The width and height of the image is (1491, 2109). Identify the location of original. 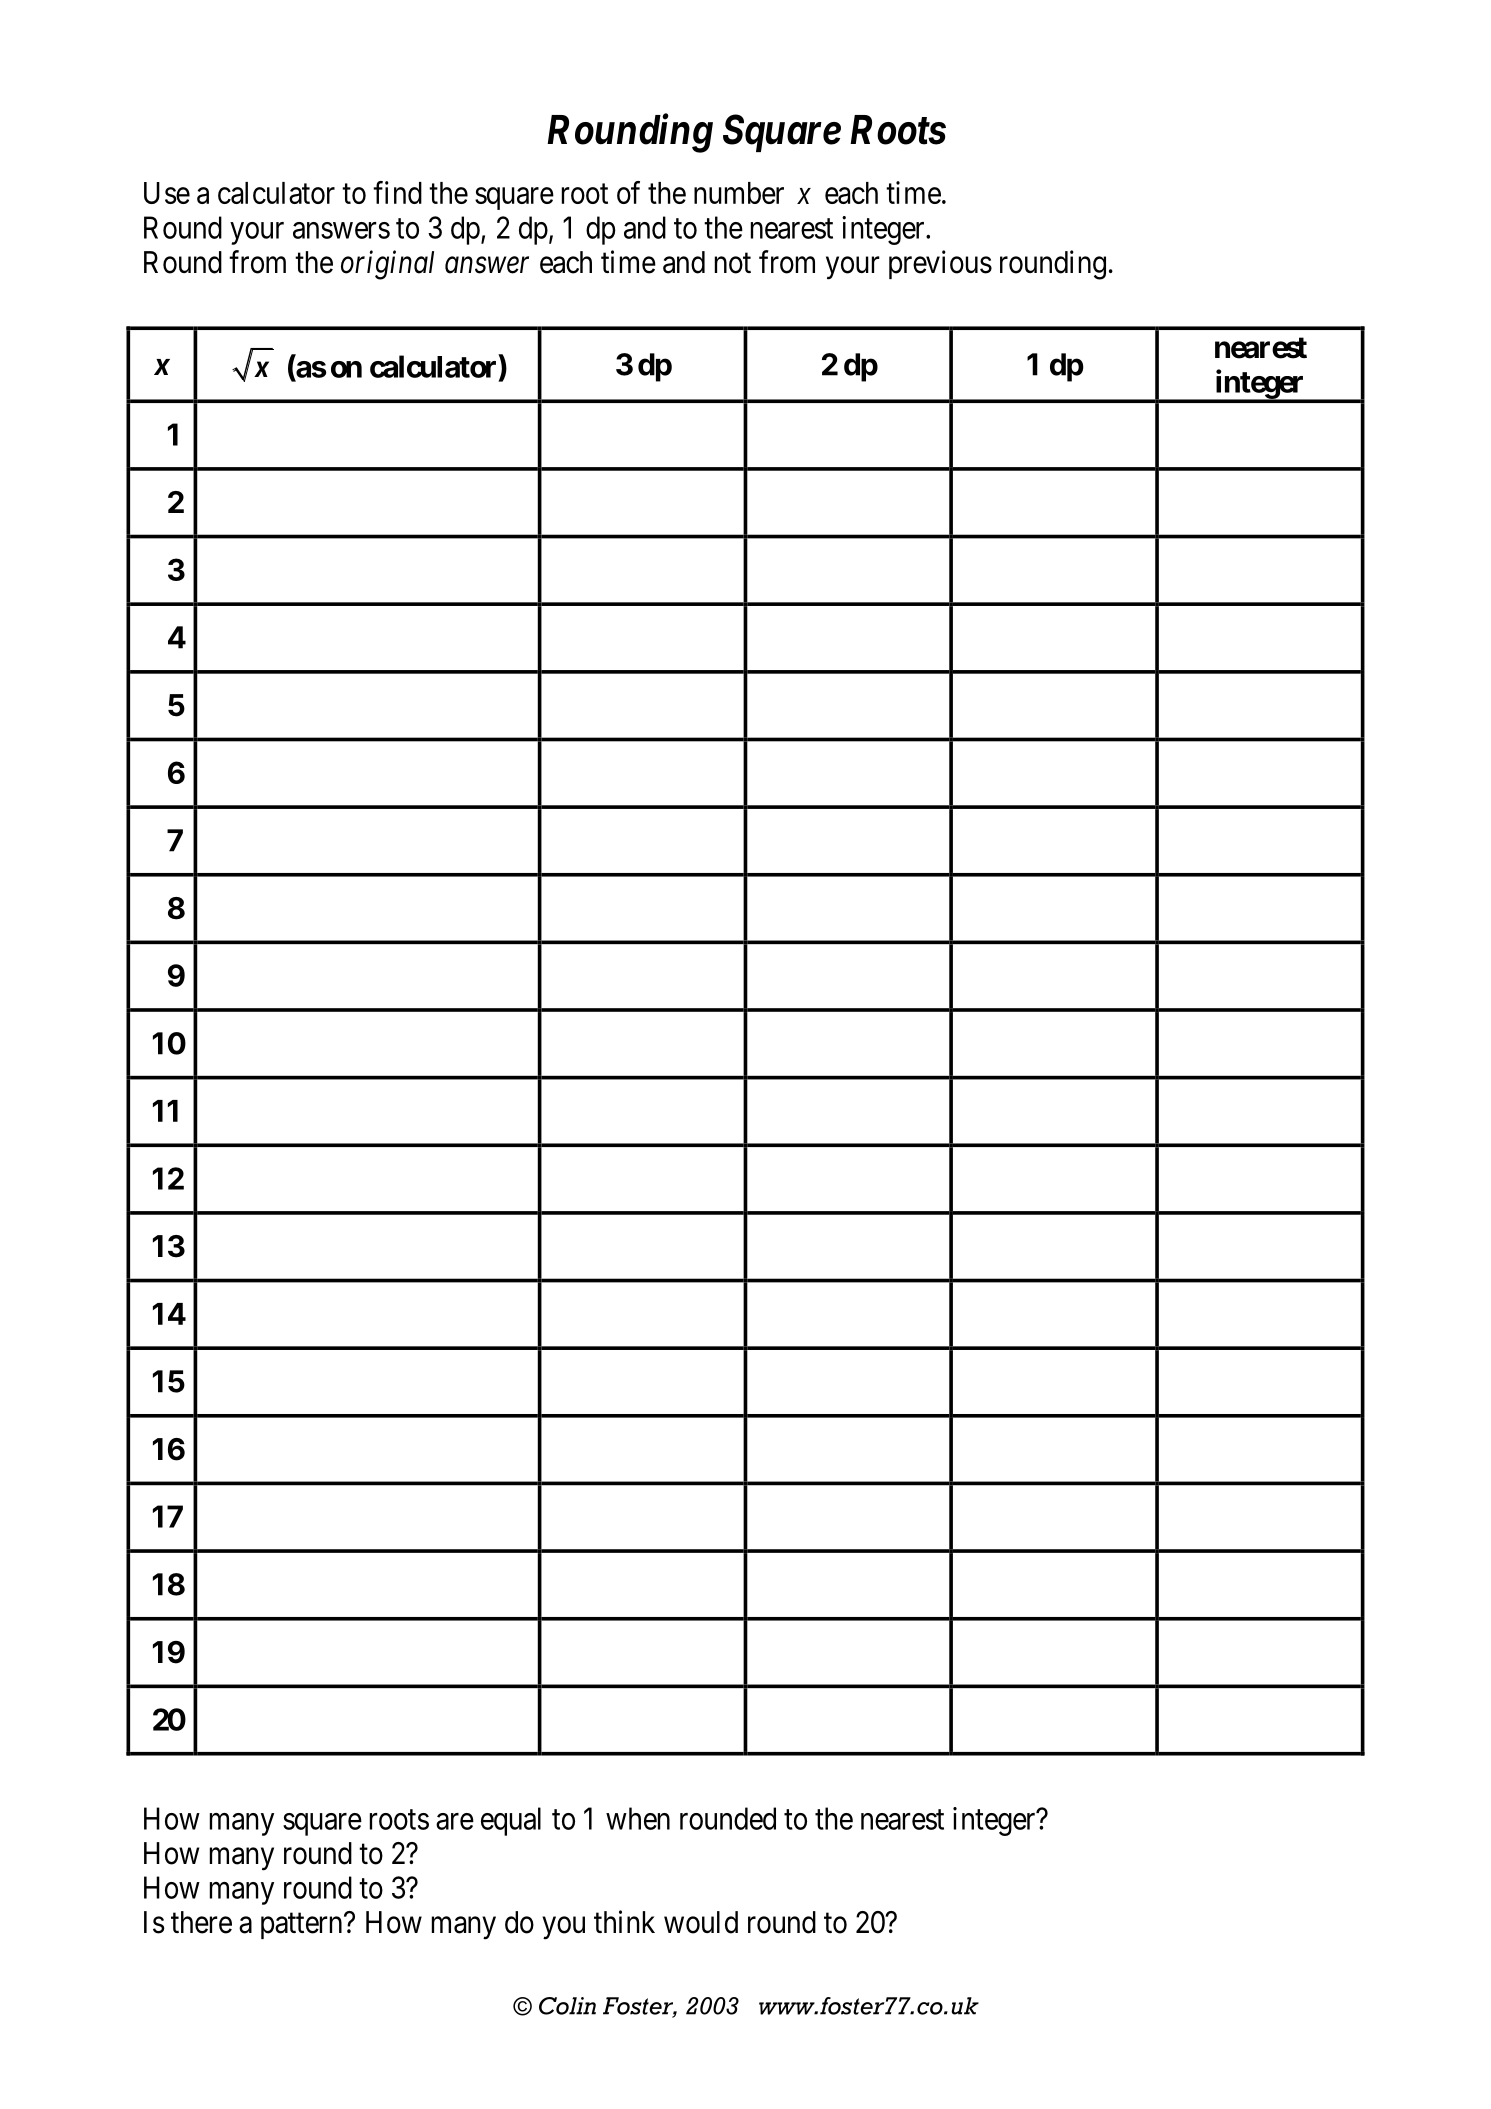
(387, 265).
